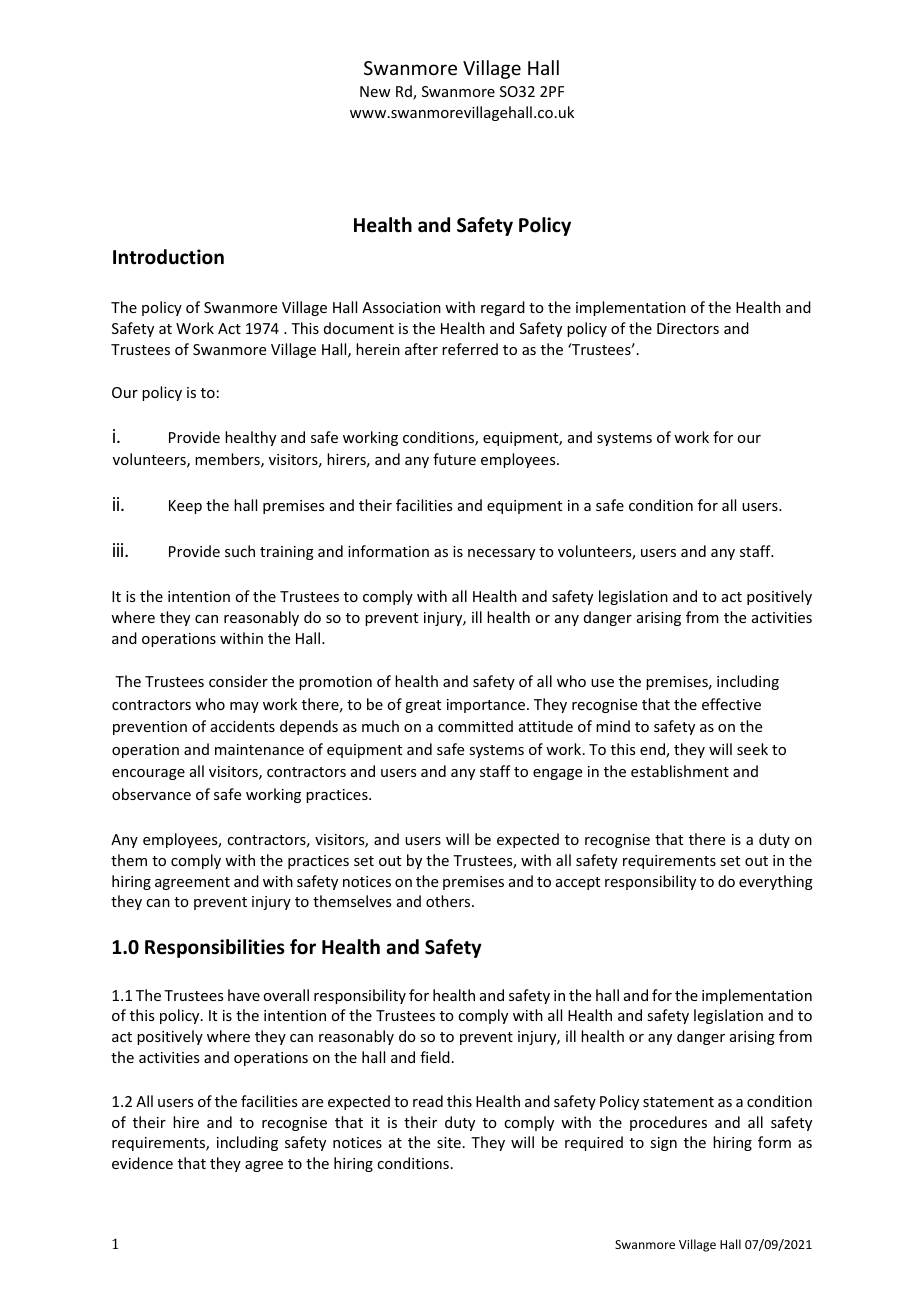 This screenshot has height=1308, width=924. Describe the element at coordinates (142, 1163) in the screenshot. I see `evidence` at that location.
